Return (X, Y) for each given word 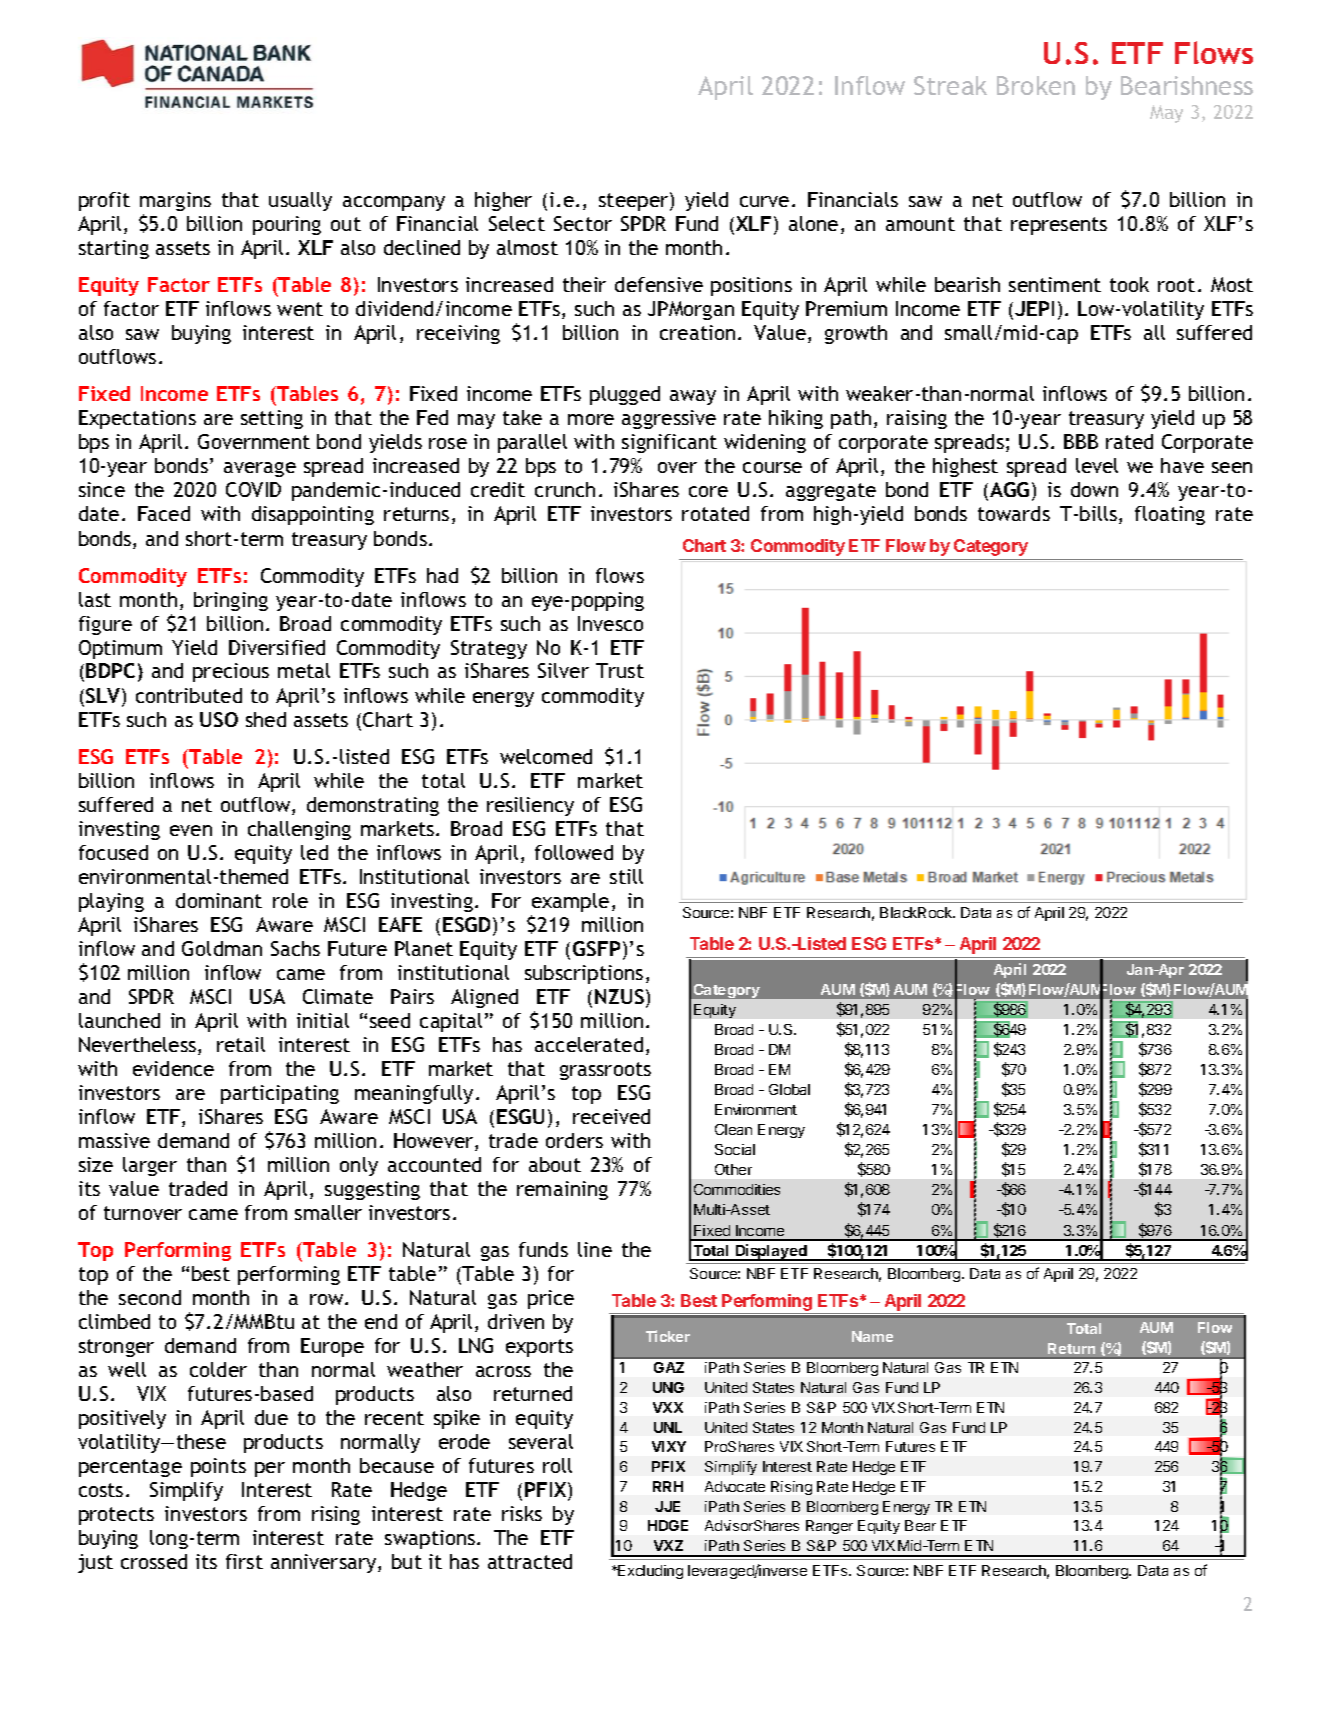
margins (175, 201)
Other (733, 1169)
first (244, 1561)
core (708, 491)
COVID (253, 489)
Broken (1036, 85)
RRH (668, 1486)
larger (150, 1166)
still (626, 876)
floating (1170, 515)
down (1094, 489)
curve (764, 201)
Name (872, 1336)
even (191, 830)
